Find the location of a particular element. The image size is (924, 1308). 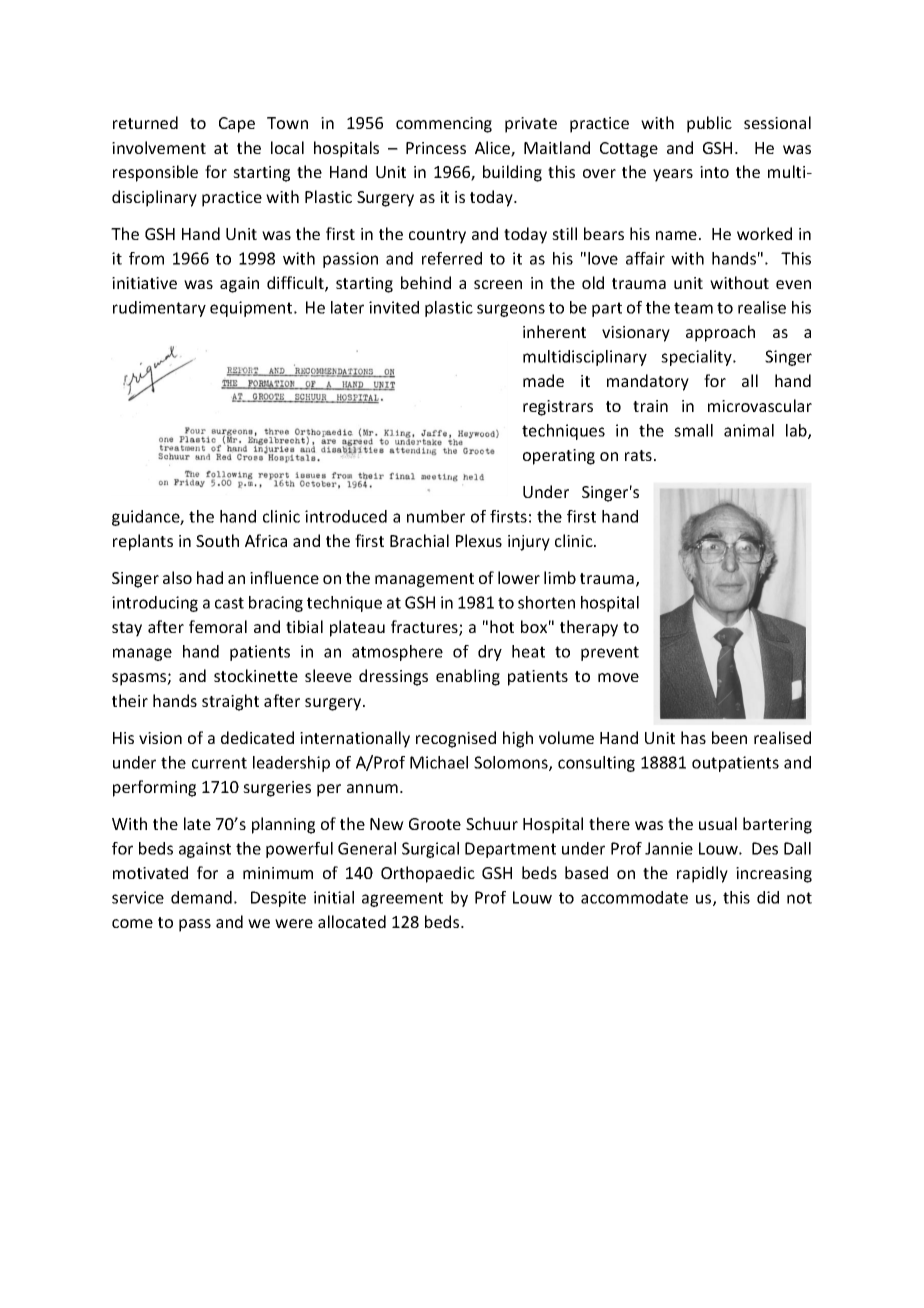

Orthopaedic is located at coordinates (428, 874).
